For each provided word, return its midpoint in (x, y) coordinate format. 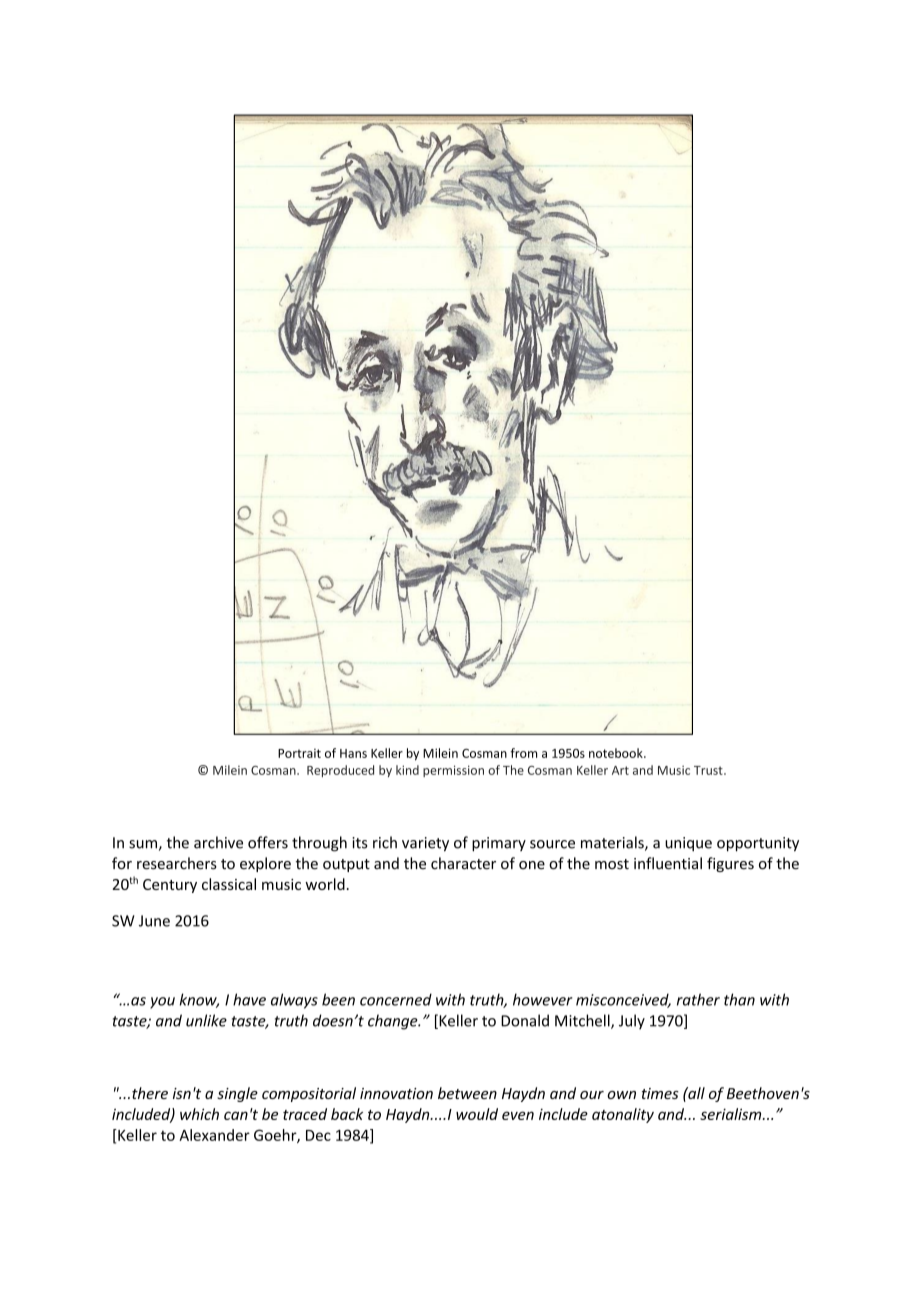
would (477, 1114)
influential (668, 863)
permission (453, 771)
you (162, 1003)
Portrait (299, 753)
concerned (396, 999)
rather (698, 999)
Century (170, 886)
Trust (709, 770)
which (199, 1114)
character (463, 863)
